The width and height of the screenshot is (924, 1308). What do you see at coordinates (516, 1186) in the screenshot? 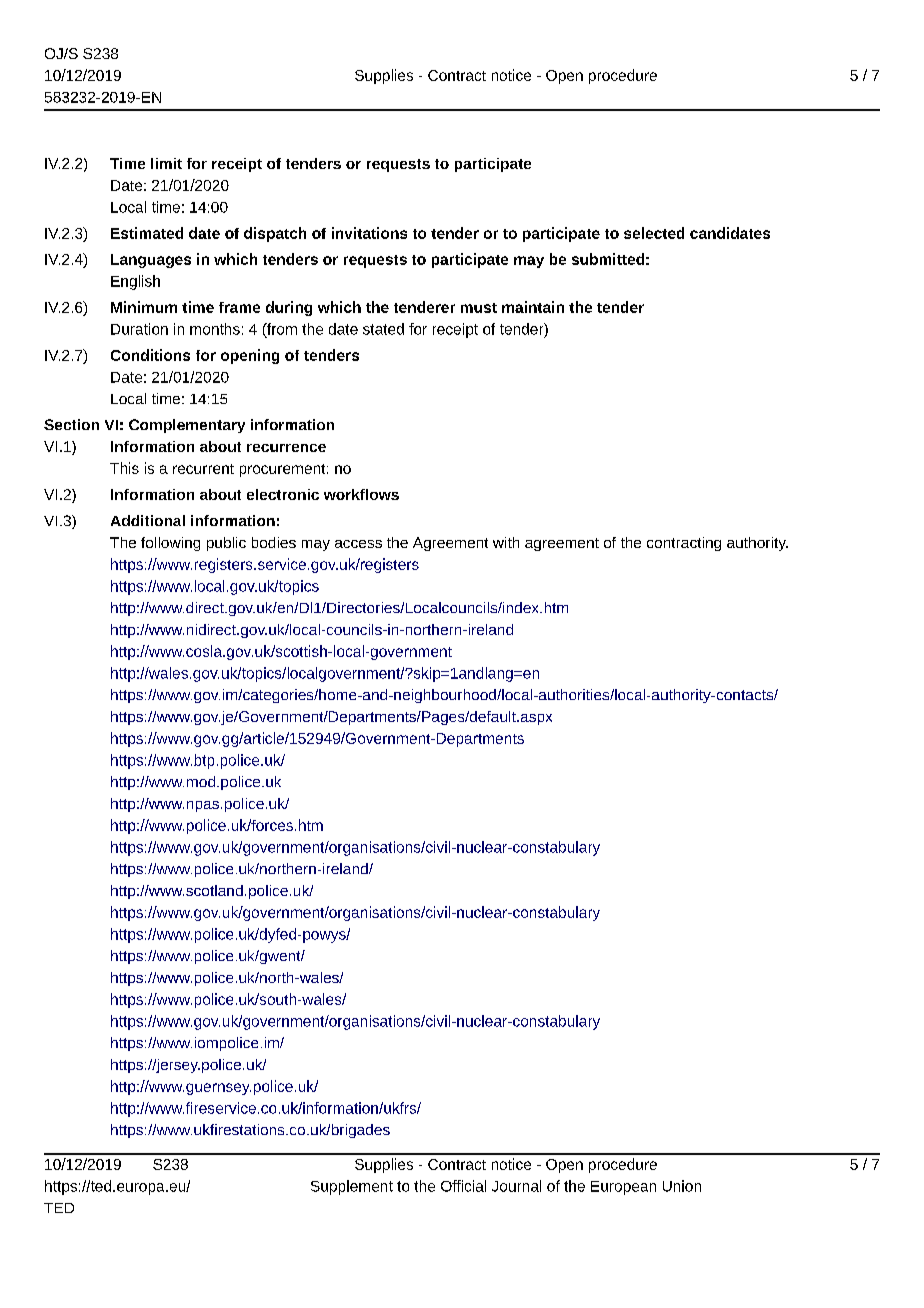
I see `Journal` at bounding box center [516, 1186].
